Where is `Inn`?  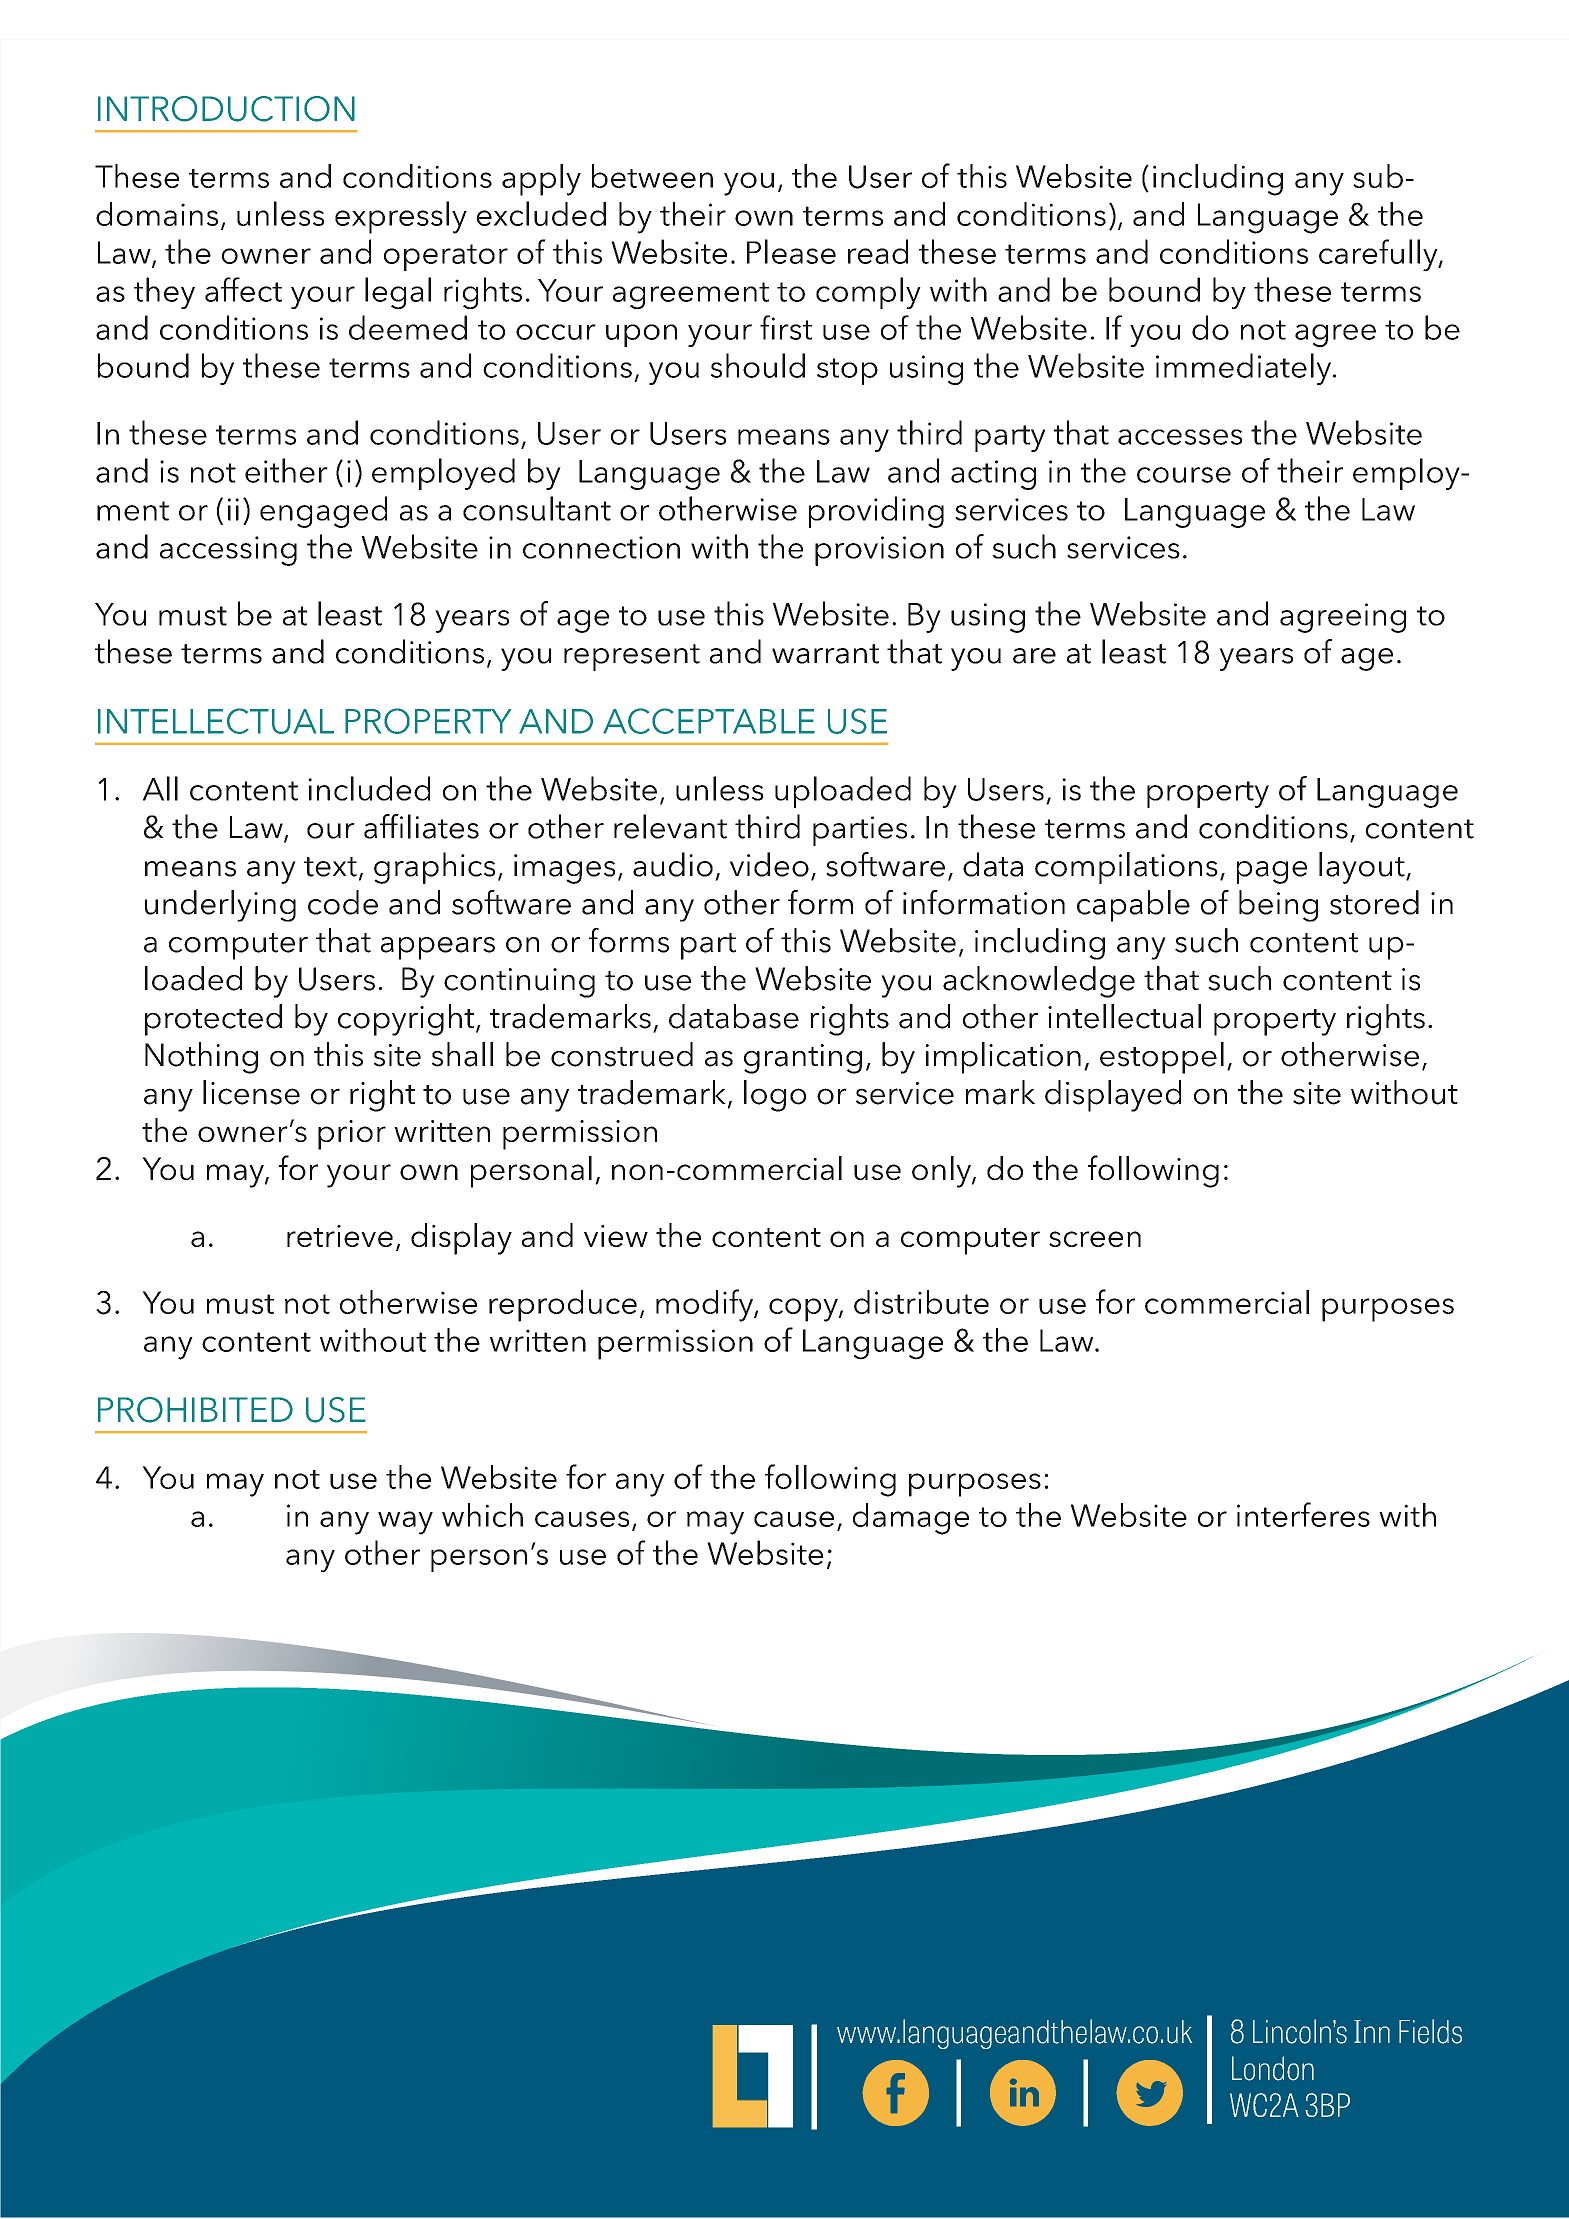 Inn is located at coordinates (1372, 2031).
